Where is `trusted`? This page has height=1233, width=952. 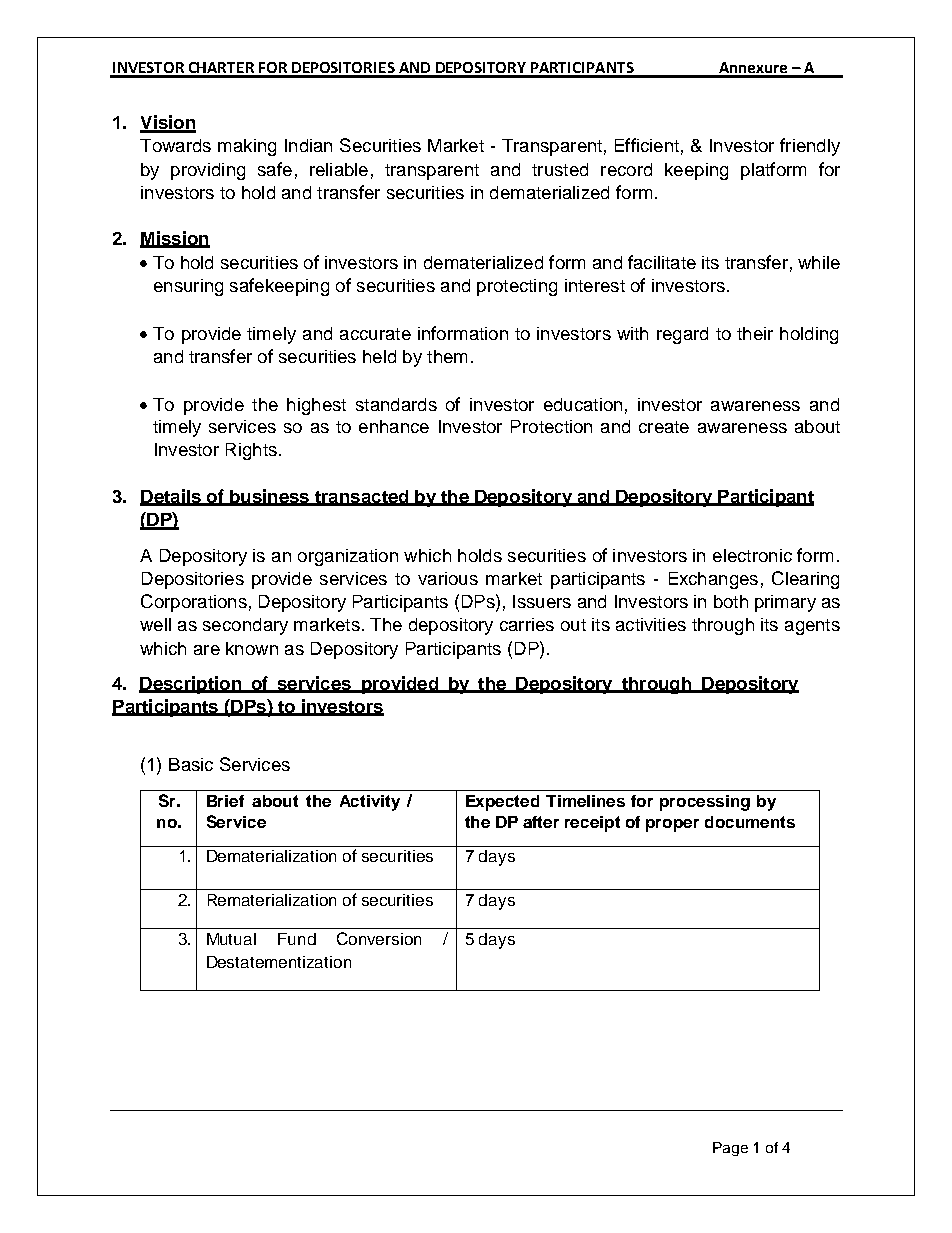 trusted is located at coordinates (560, 169).
